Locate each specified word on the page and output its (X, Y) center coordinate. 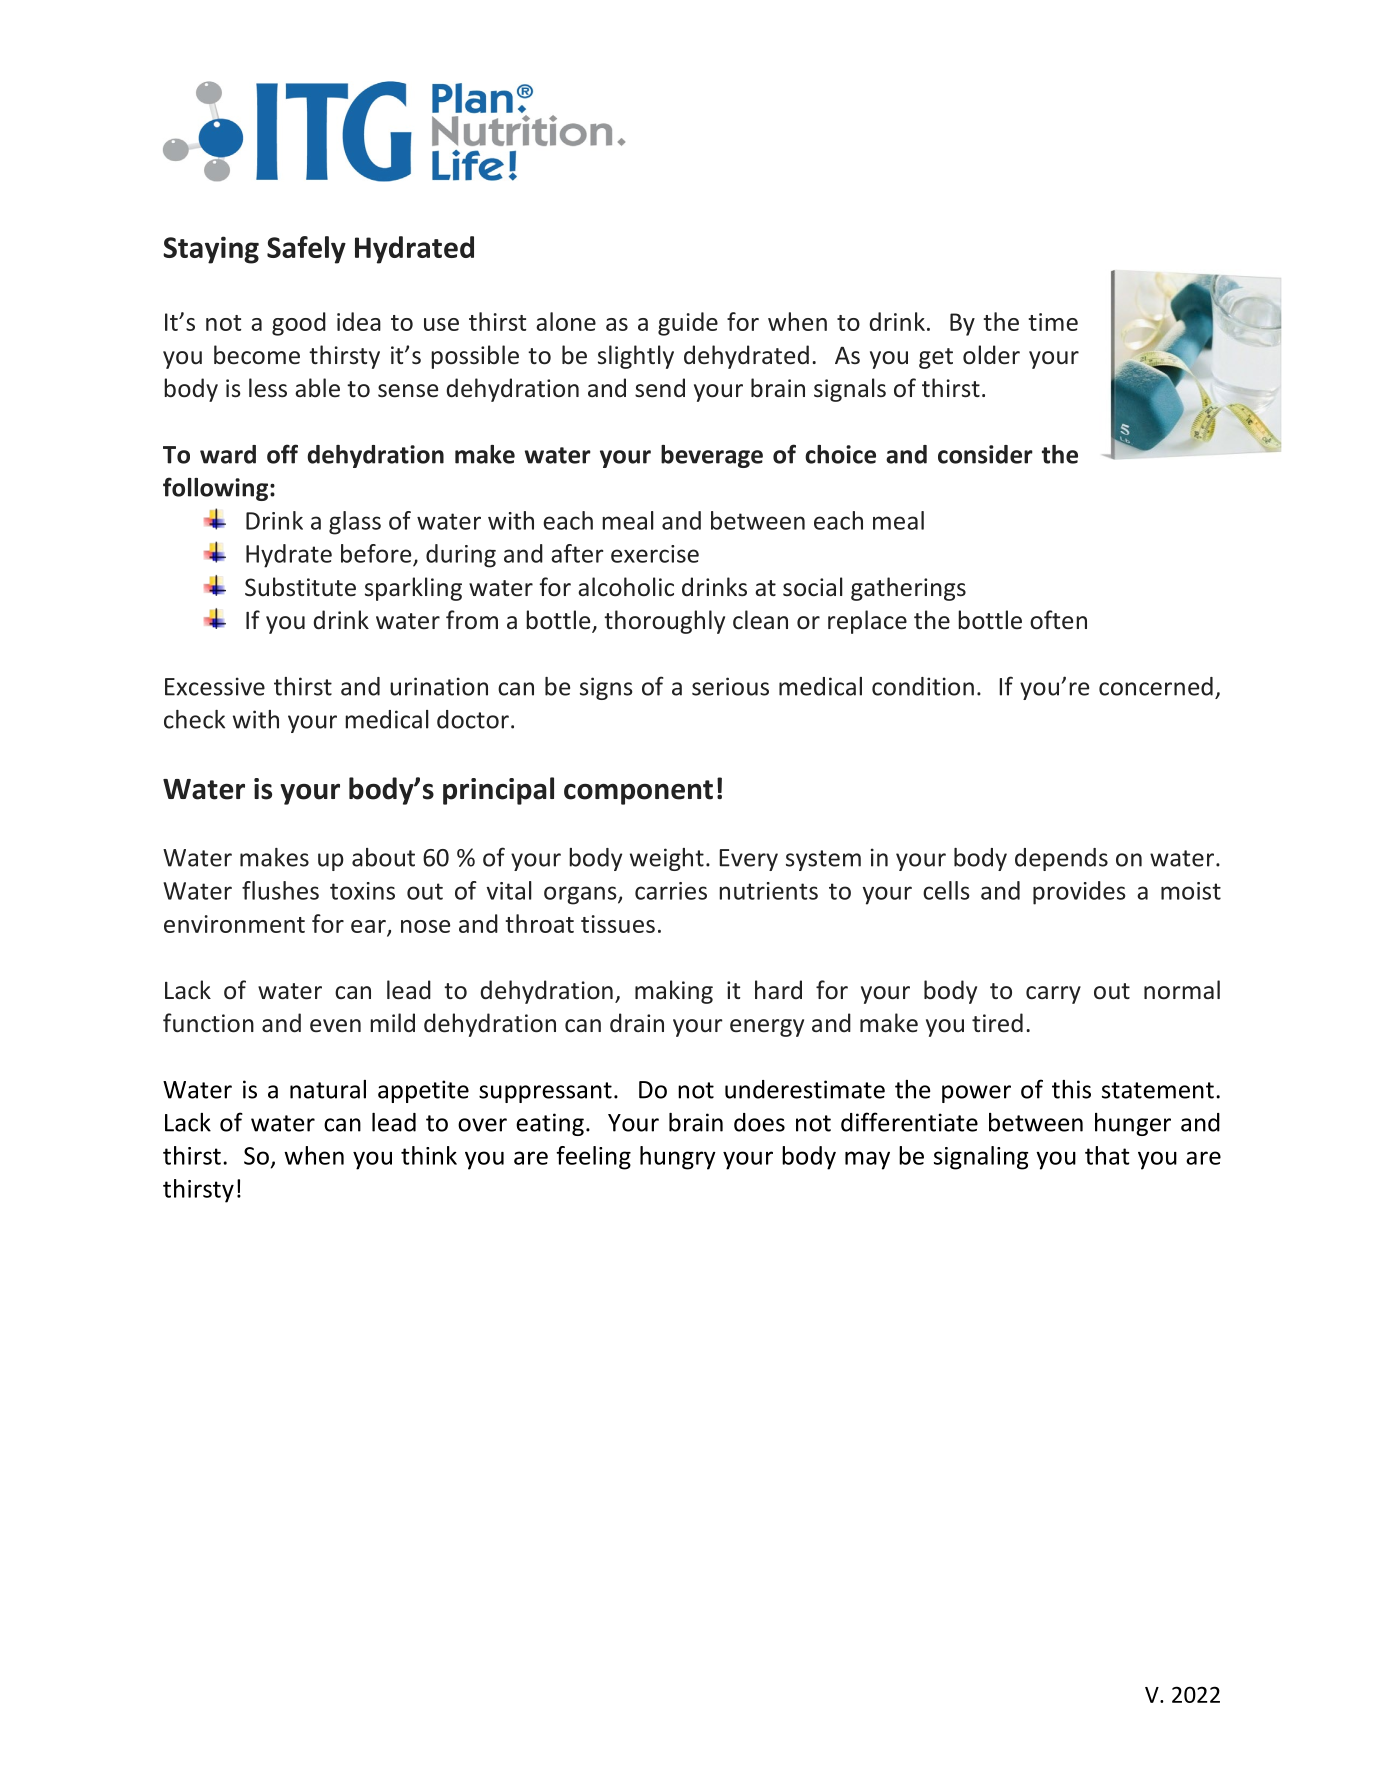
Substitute (300, 587)
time (1053, 322)
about (383, 857)
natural (328, 1089)
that (1107, 1155)
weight (667, 859)
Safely (306, 250)
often (1058, 620)
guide (688, 324)
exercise (655, 554)
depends (1061, 859)
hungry (678, 1158)
